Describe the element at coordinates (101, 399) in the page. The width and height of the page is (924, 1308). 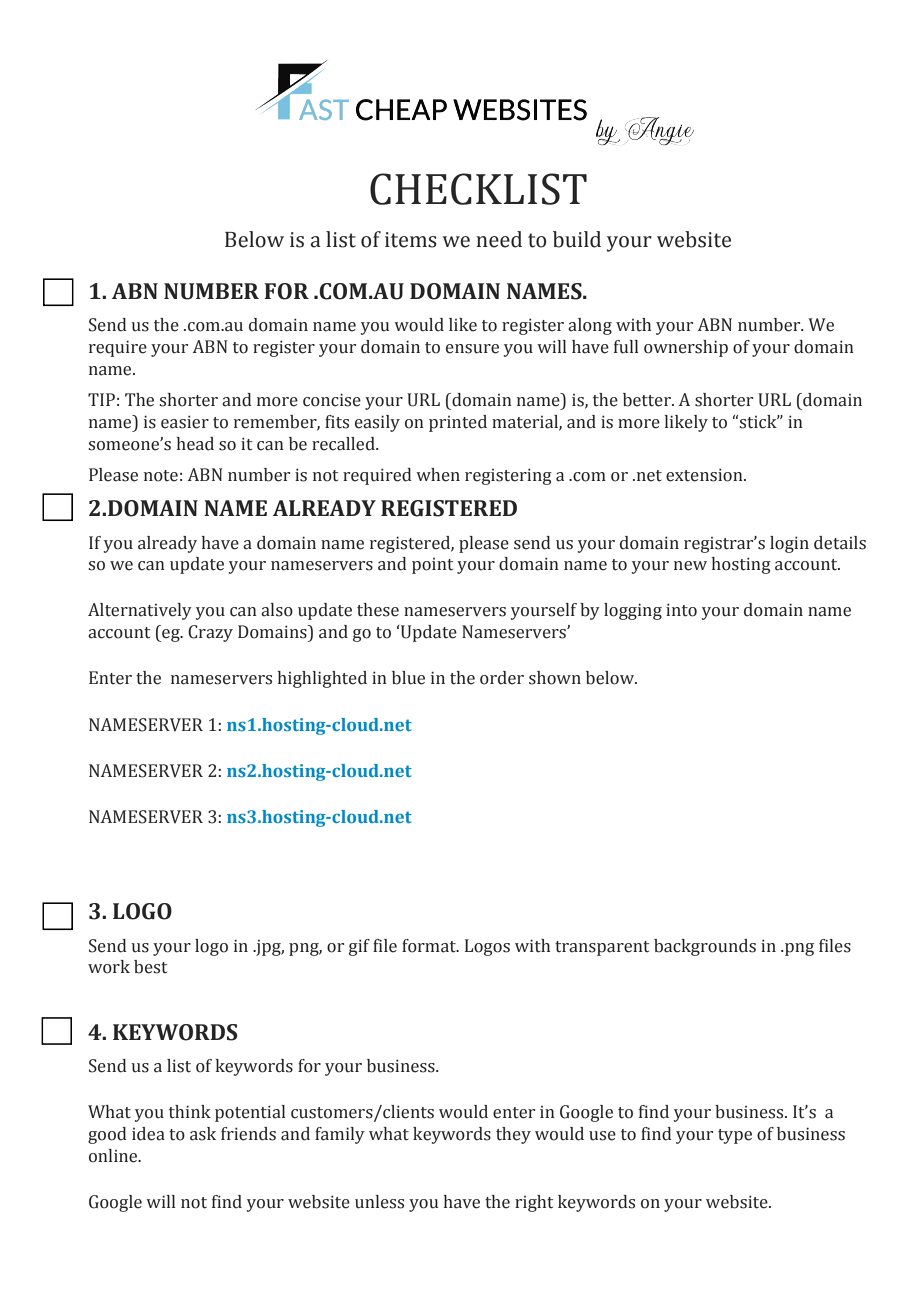
I see `TIP` at that location.
